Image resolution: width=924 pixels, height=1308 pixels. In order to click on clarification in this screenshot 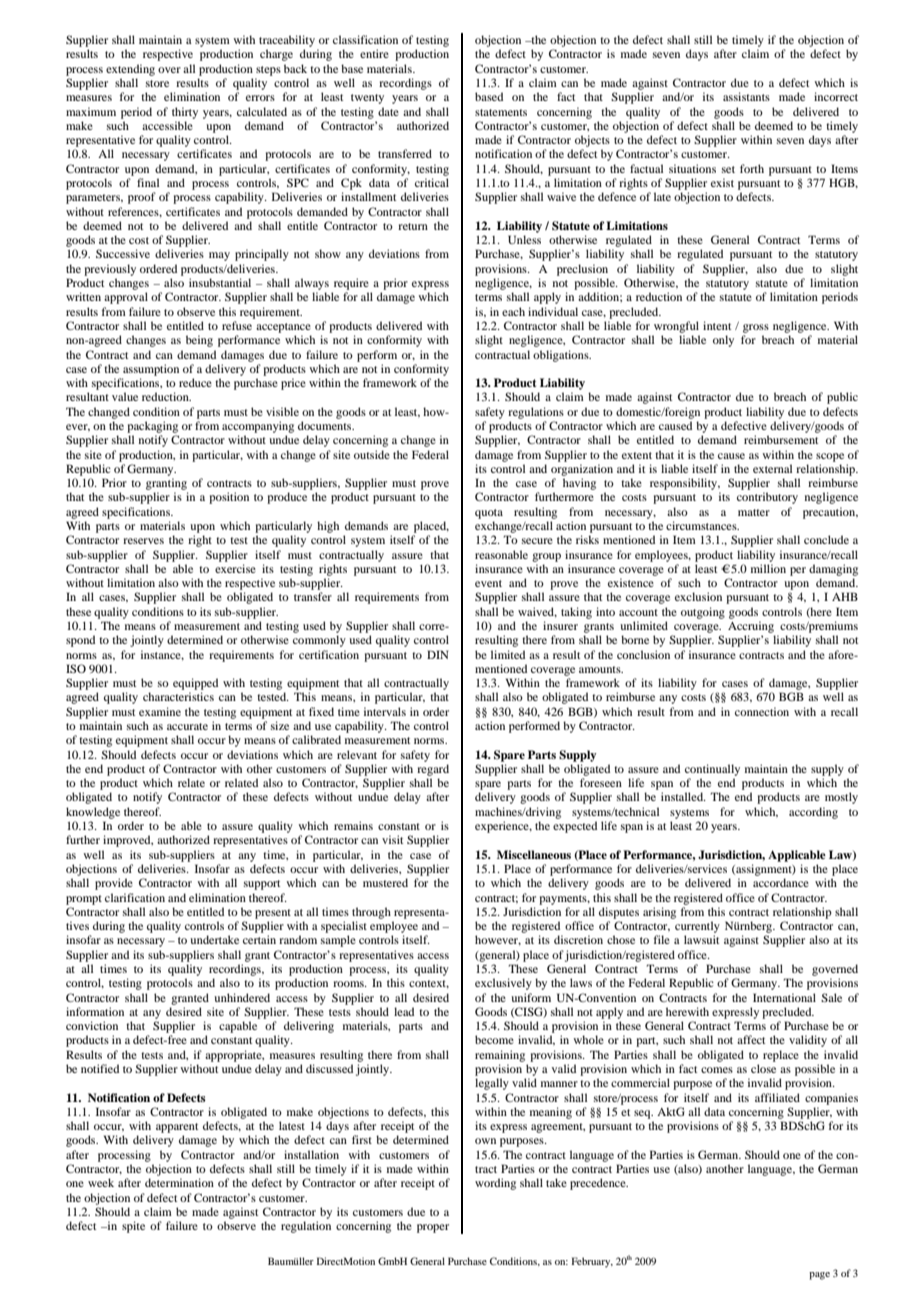, I will do `click(135, 897)`.
